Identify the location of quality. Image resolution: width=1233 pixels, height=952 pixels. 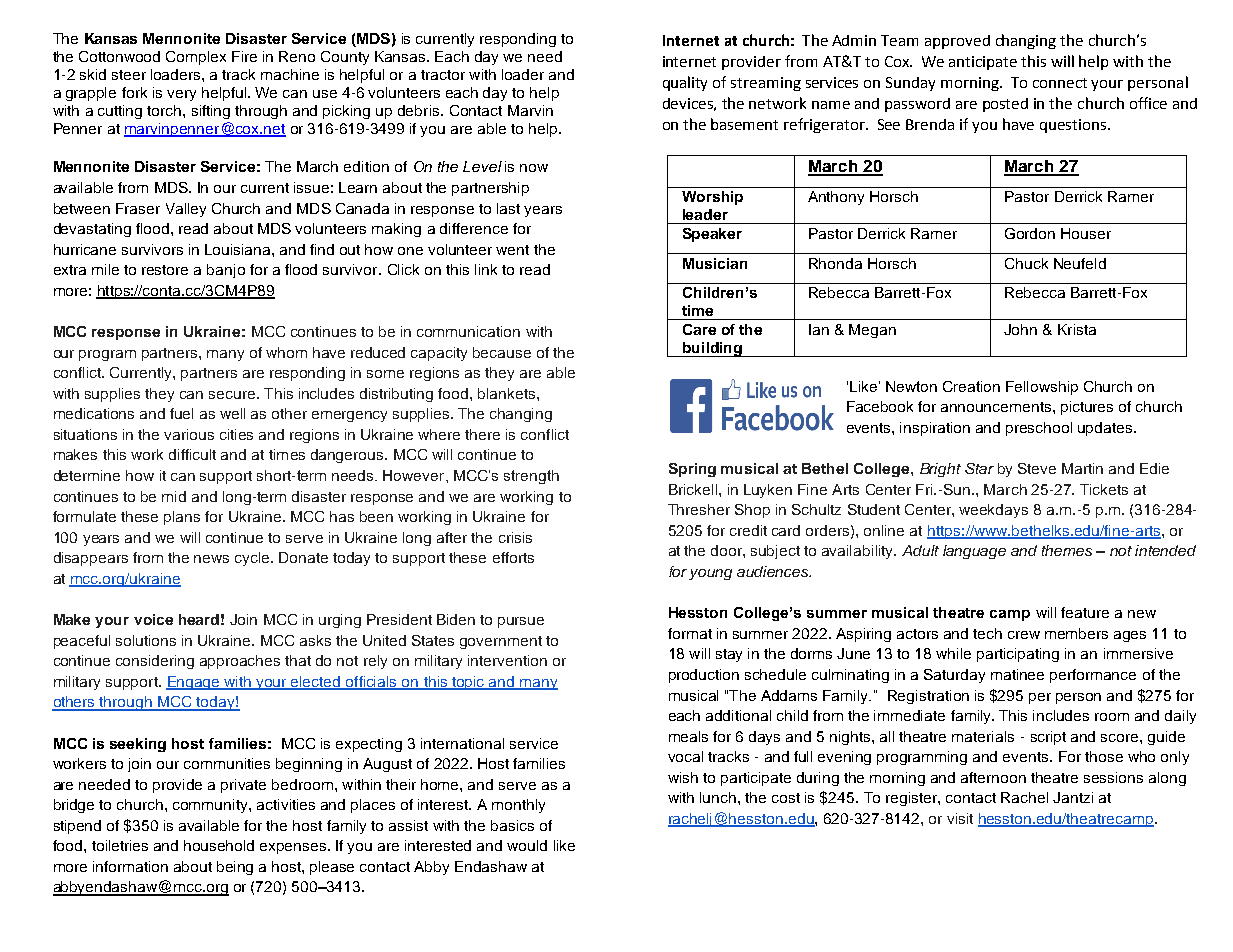
(685, 83).
